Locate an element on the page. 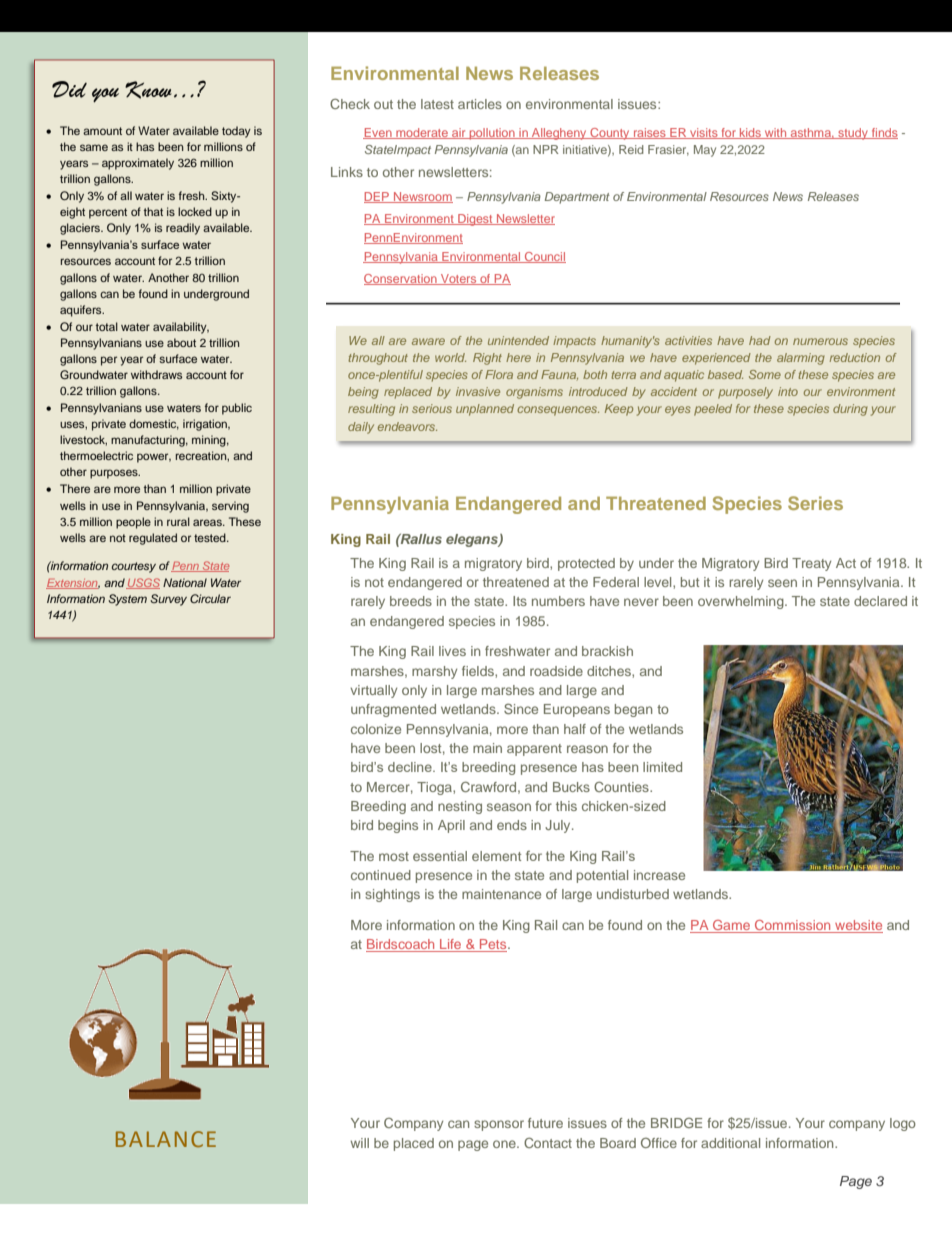 This document has width=952, height=1233. asthma is located at coordinates (810, 133).
